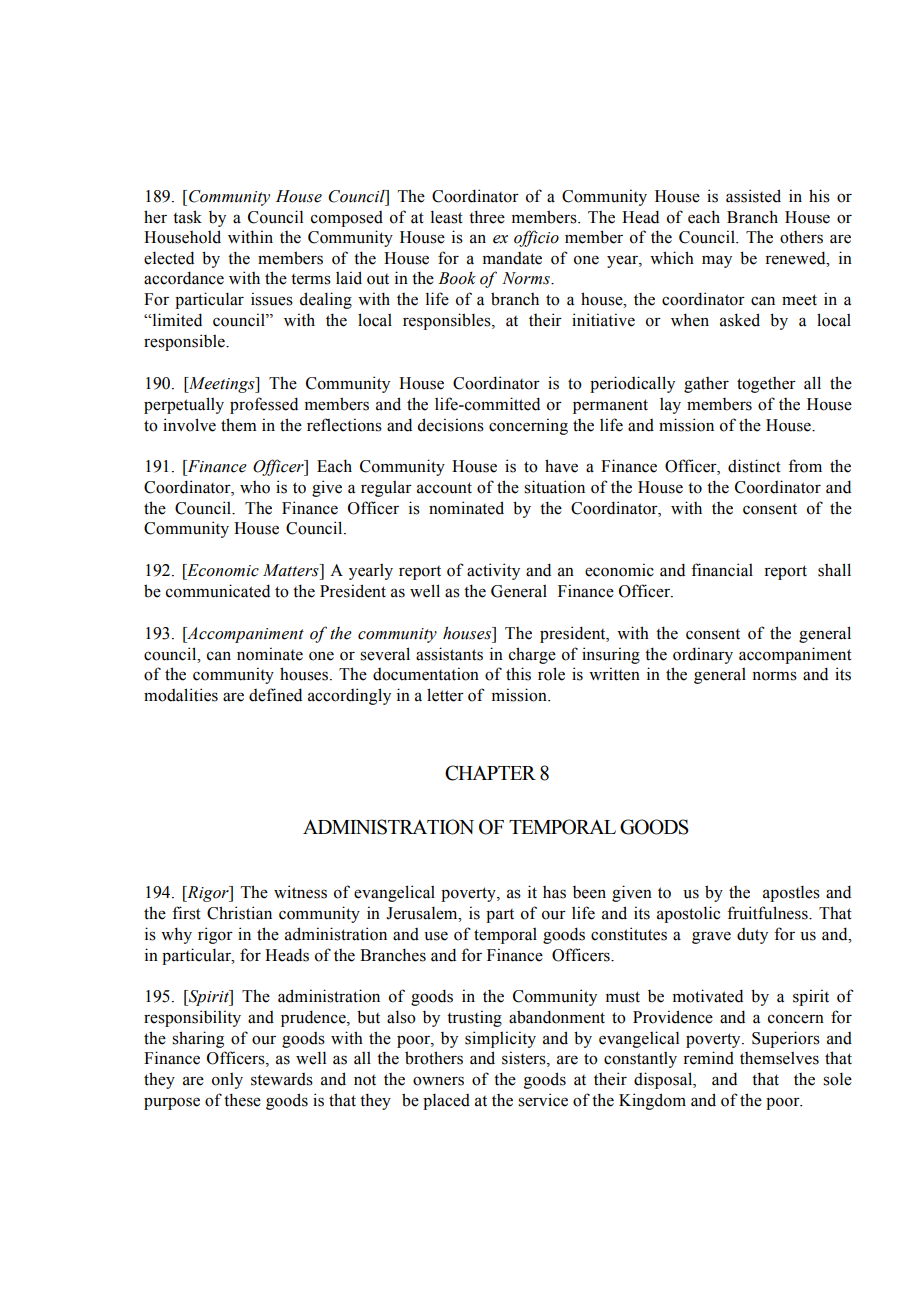 This page has height=1308, width=924. I want to click on task, so click(187, 217).
